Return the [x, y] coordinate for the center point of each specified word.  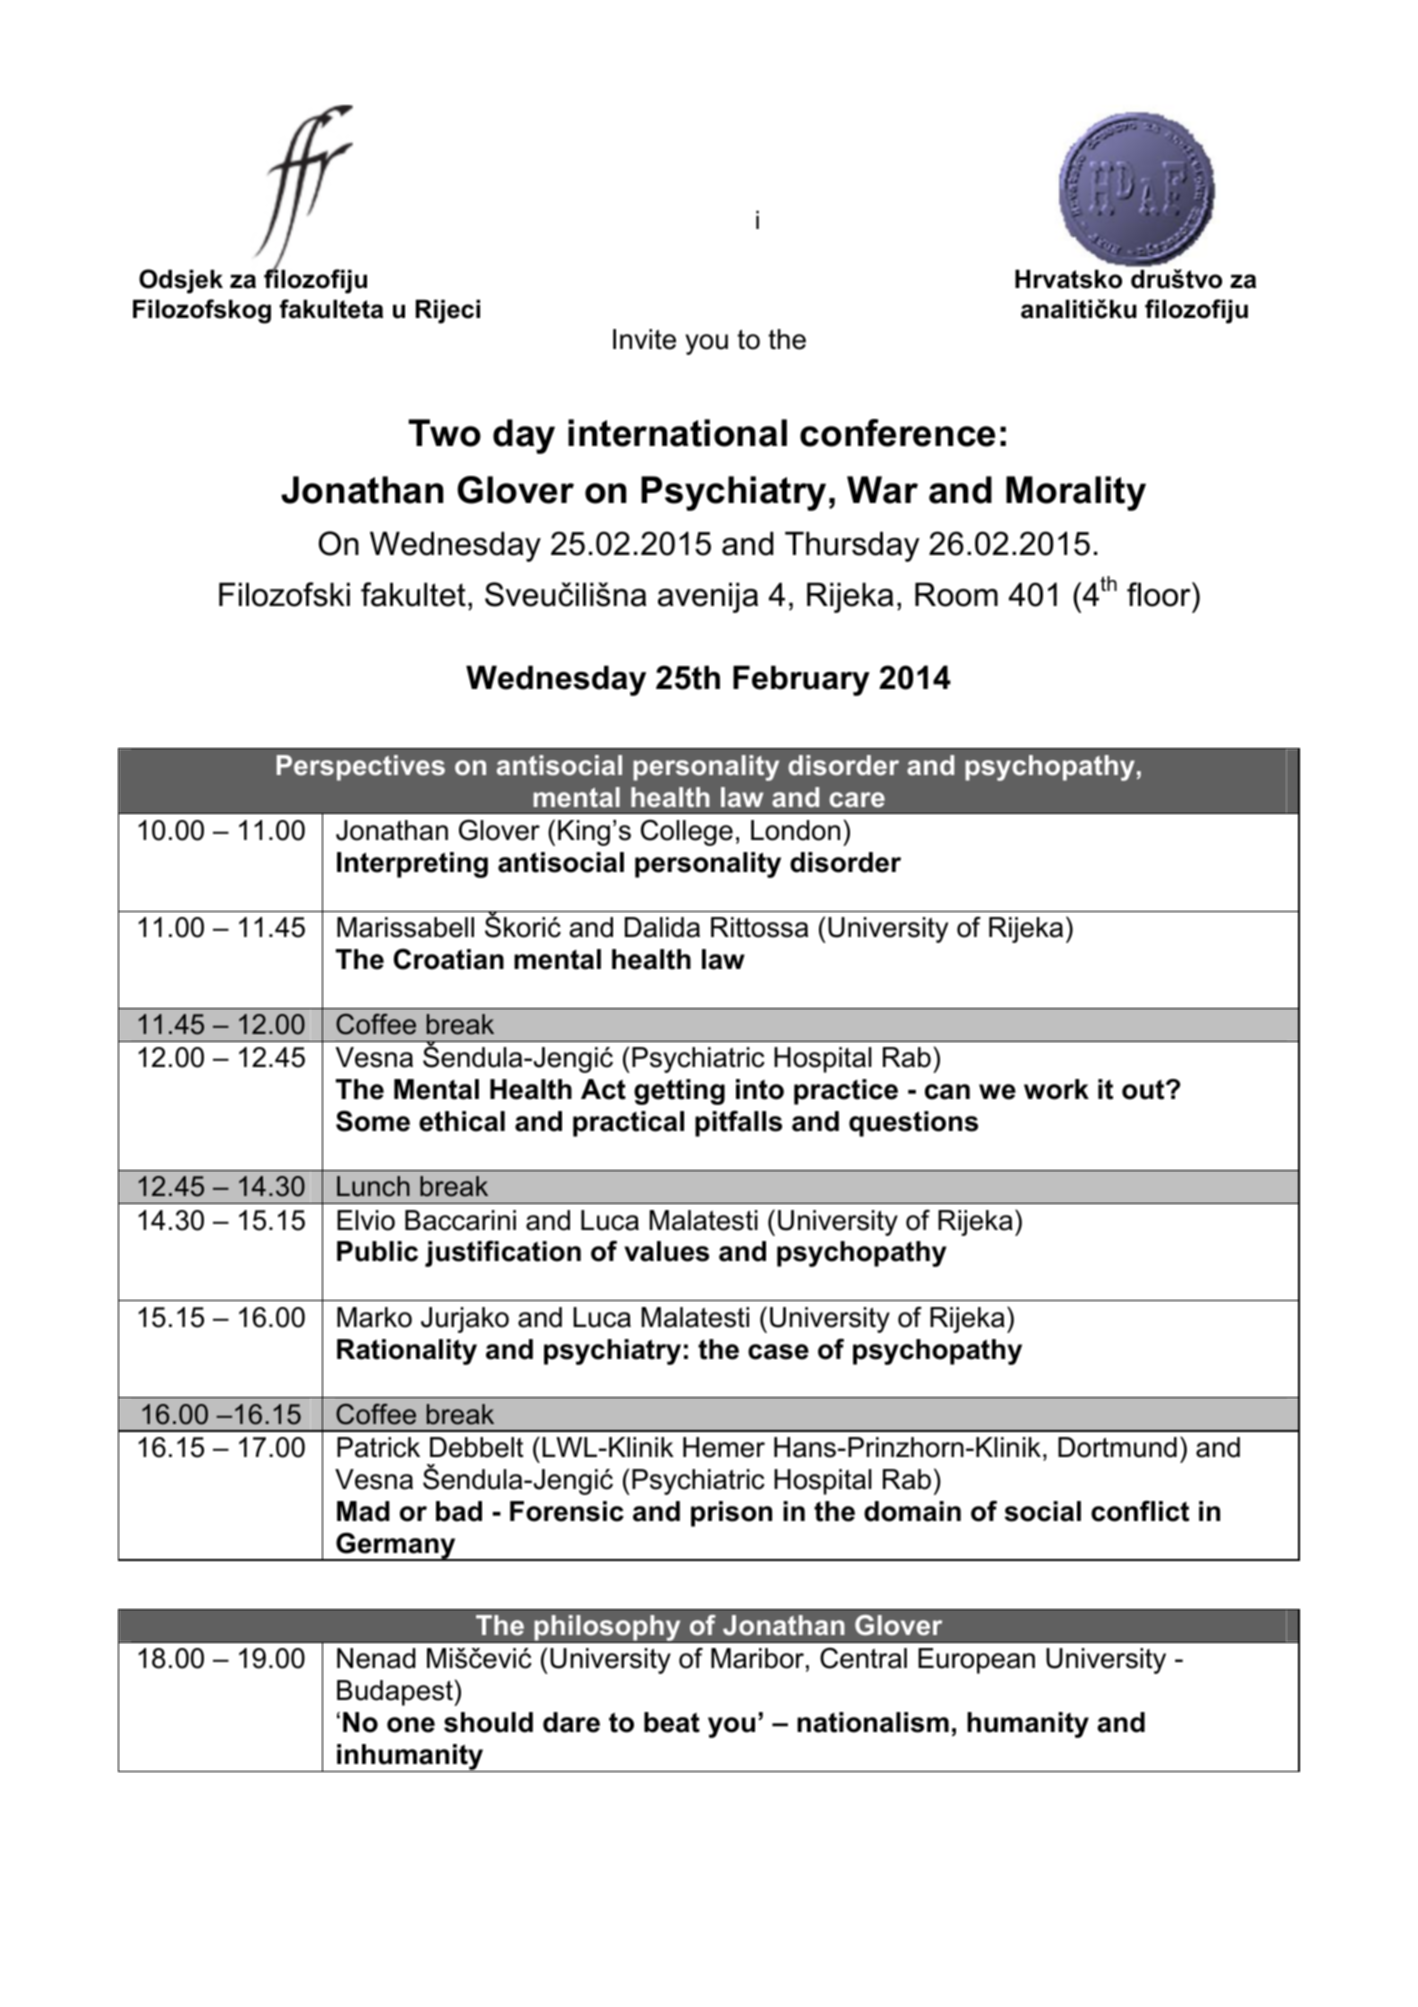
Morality [1076, 493]
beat [672, 1722]
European [976, 1661]
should [488, 1722]
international [677, 433]
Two [444, 433]
